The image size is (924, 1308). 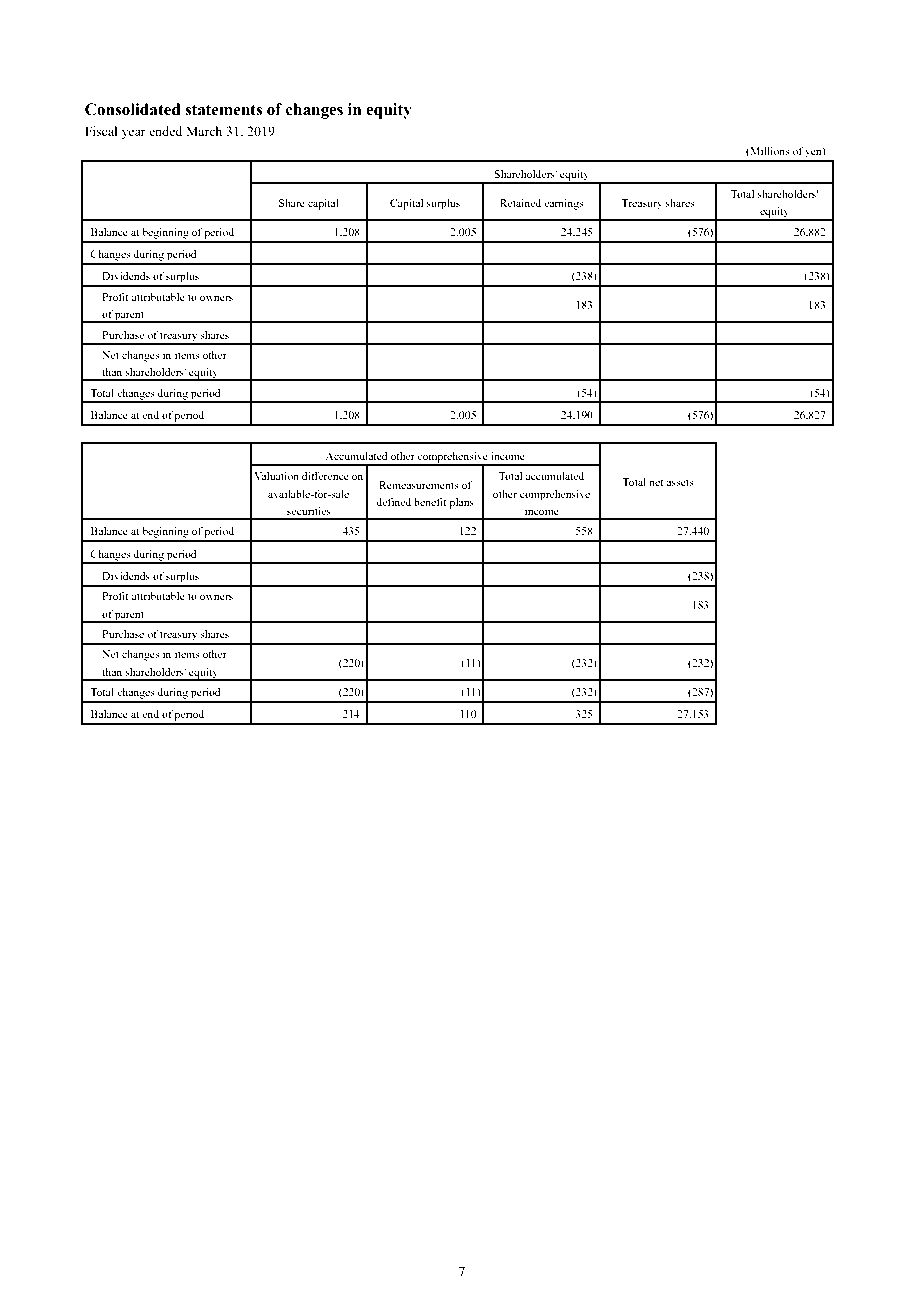 What do you see at coordinates (223, 110) in the document?
I see `statements` at bounding box center [223, 110].
